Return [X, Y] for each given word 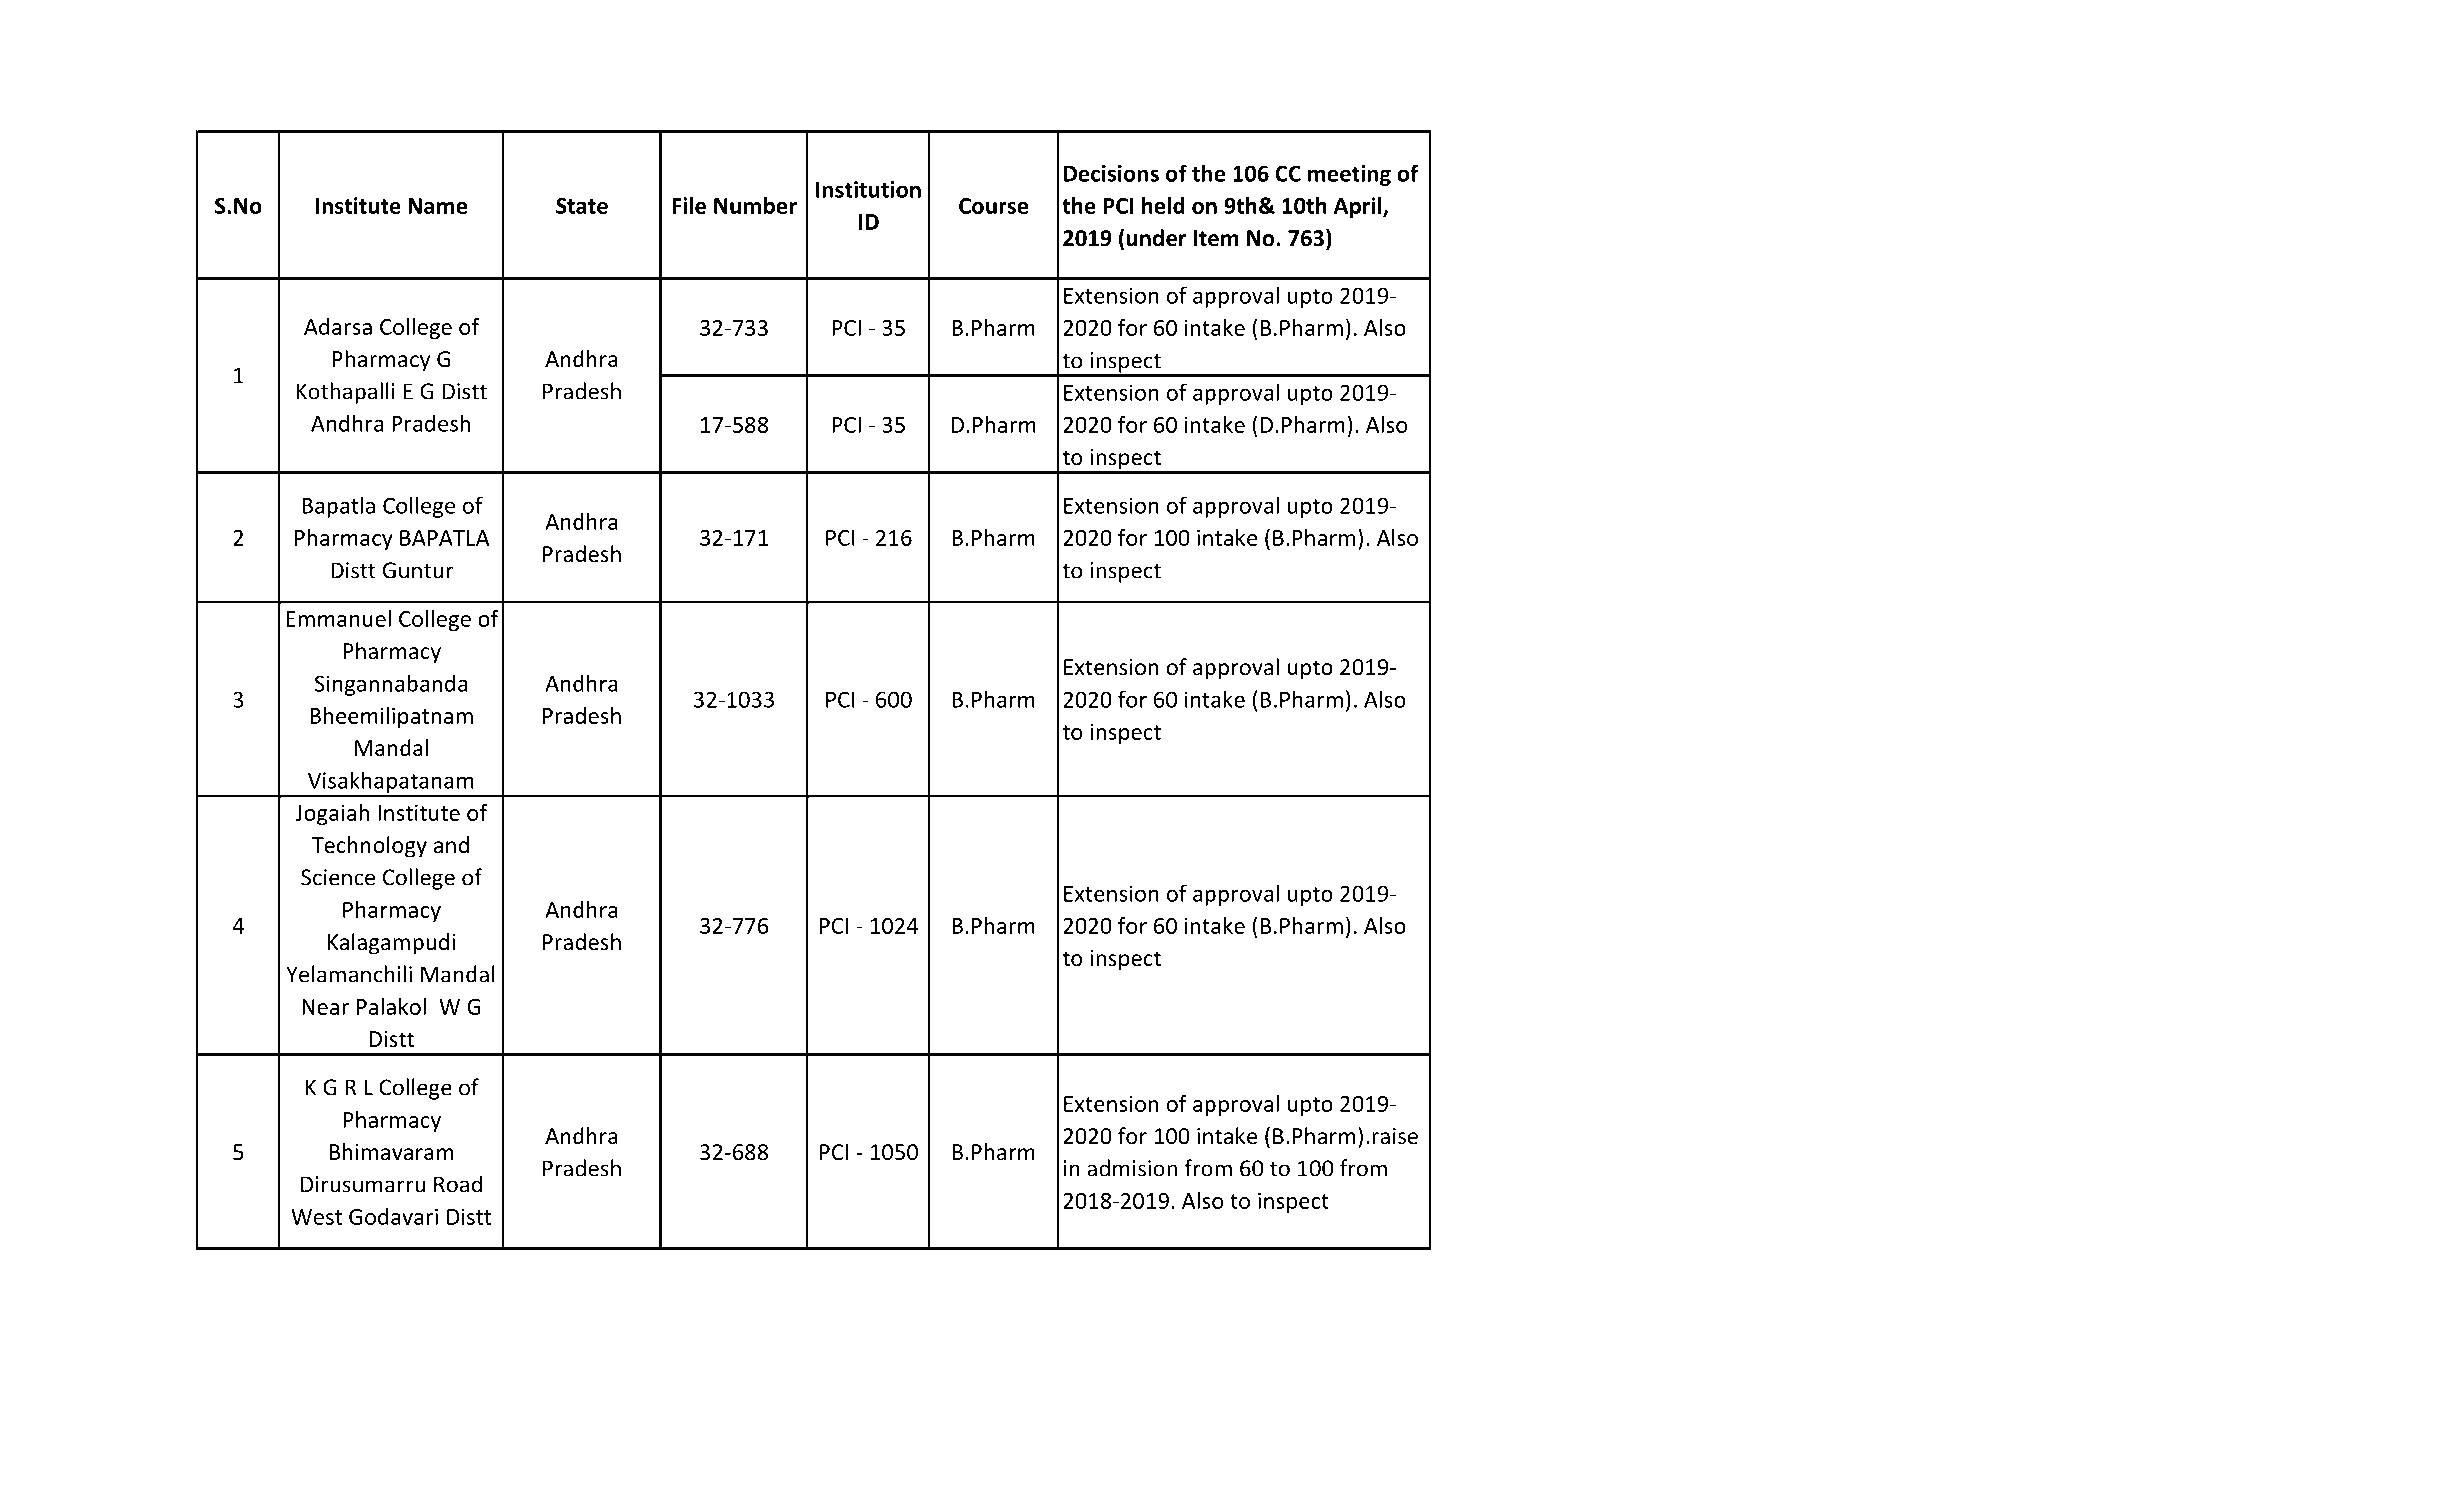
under [1156, 238]
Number [755, 205]
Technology [369, 847]
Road [458, 1184]
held [1163, 205]
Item [1216, 238]
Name [438, 206]
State [582, 206]
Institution [868, 189]
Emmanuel [338, 618]
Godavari [393, 1216]
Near [325, 1007]
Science [338, 877]
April [1359, 207]
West [317, 1217]
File [689, 205]
